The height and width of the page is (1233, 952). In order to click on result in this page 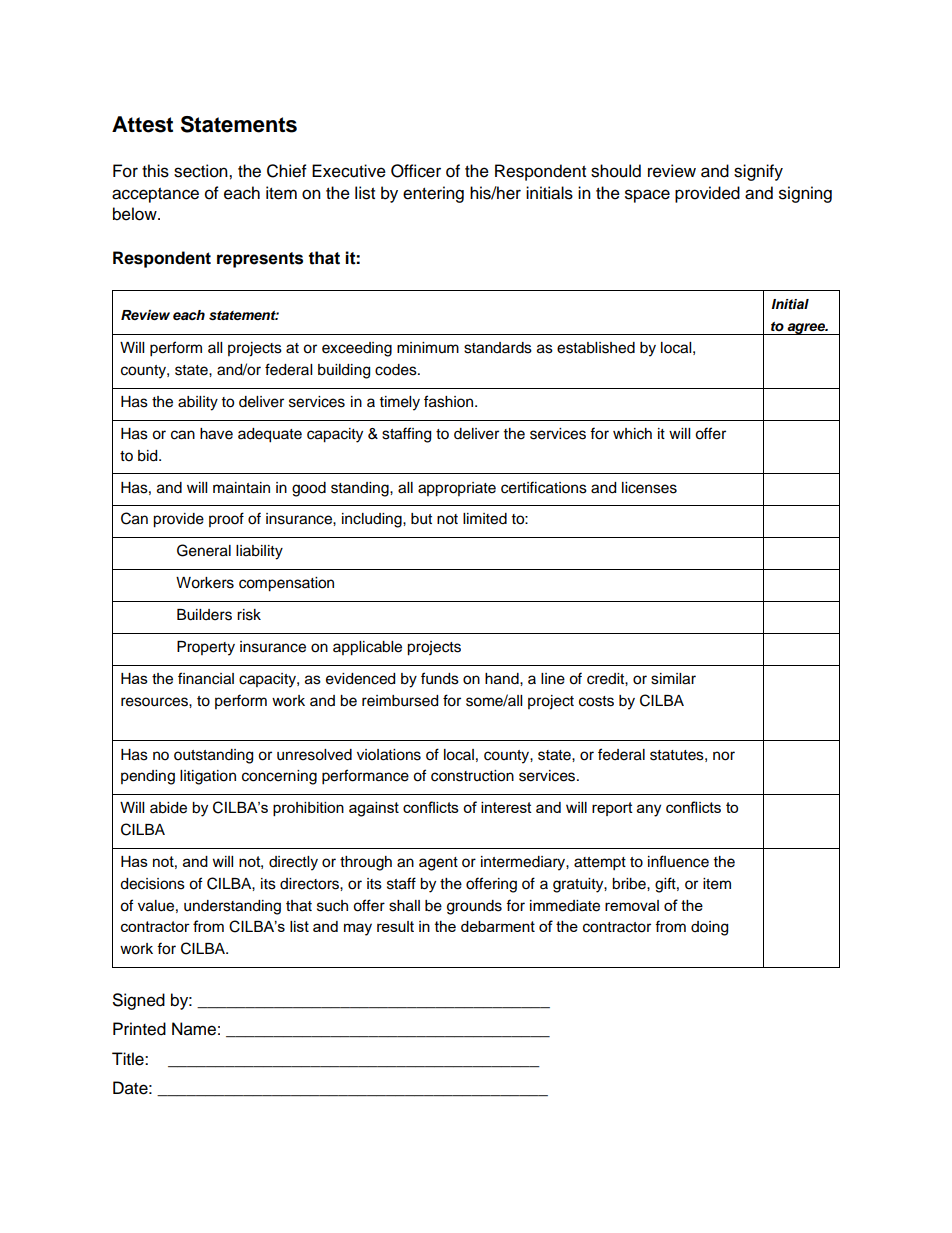, I will do `click(395, 926)`.
